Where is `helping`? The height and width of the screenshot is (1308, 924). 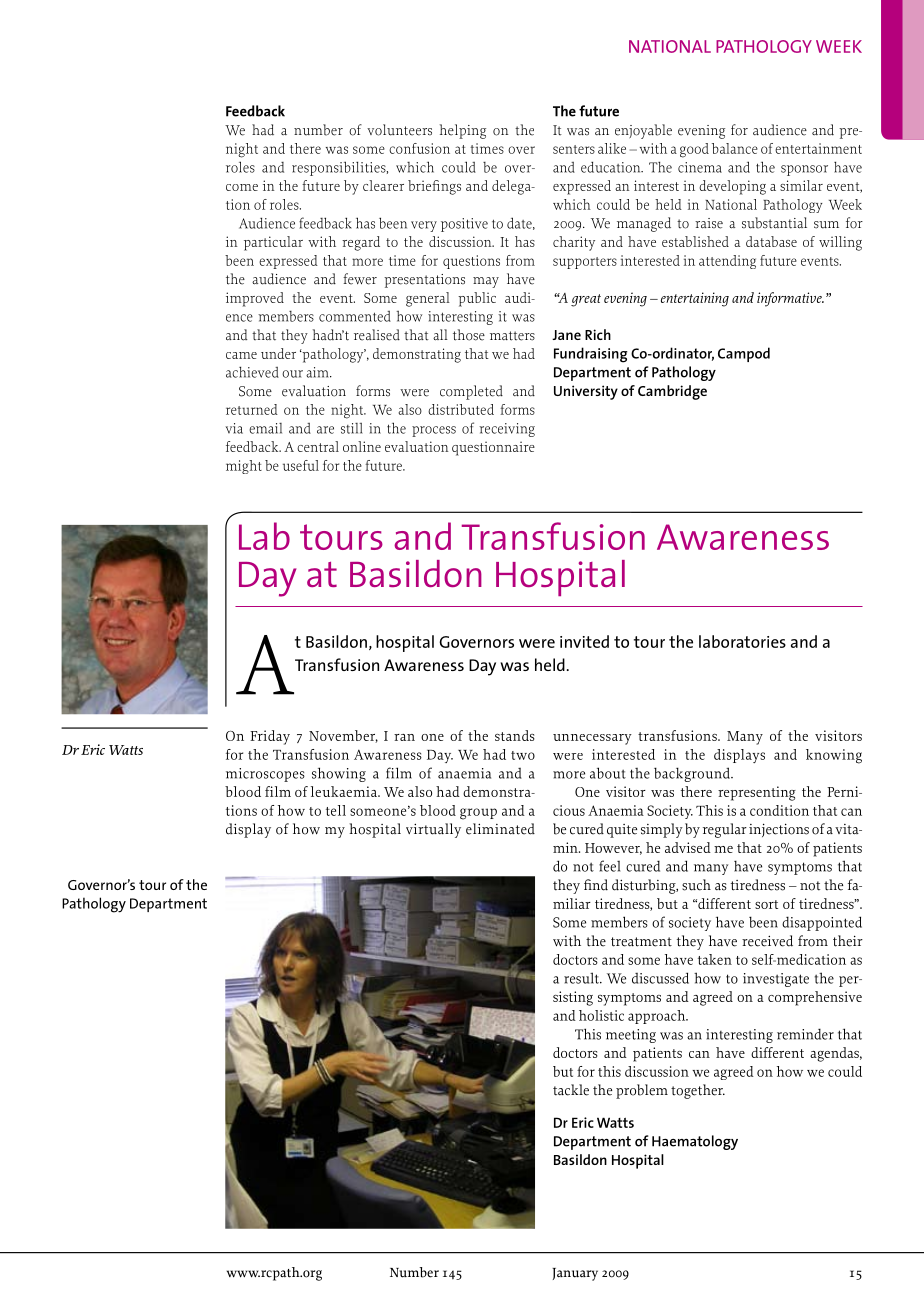
helping is located at coordinates (463, 131).
